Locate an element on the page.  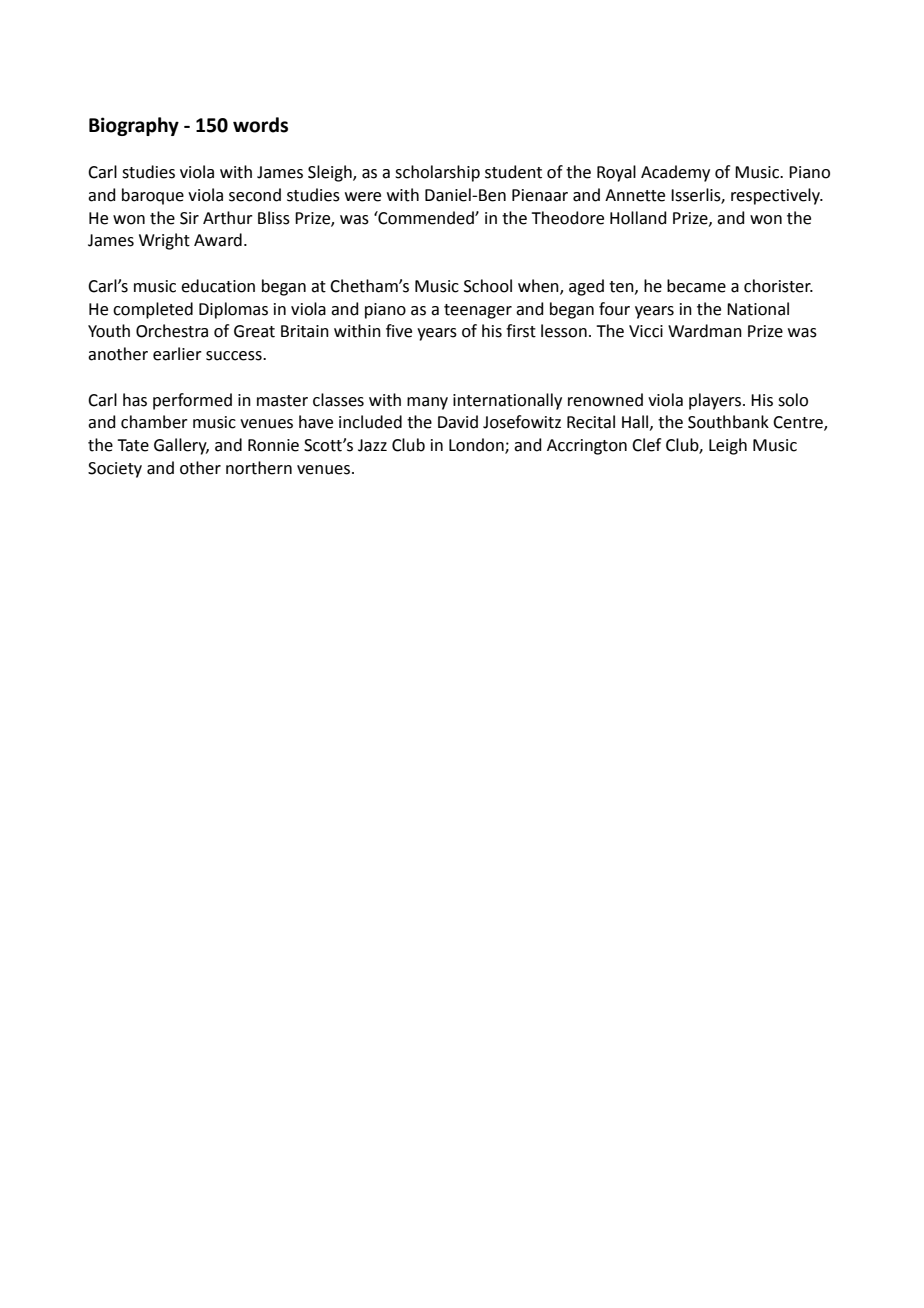
became is located at coordinates (696, 286).
